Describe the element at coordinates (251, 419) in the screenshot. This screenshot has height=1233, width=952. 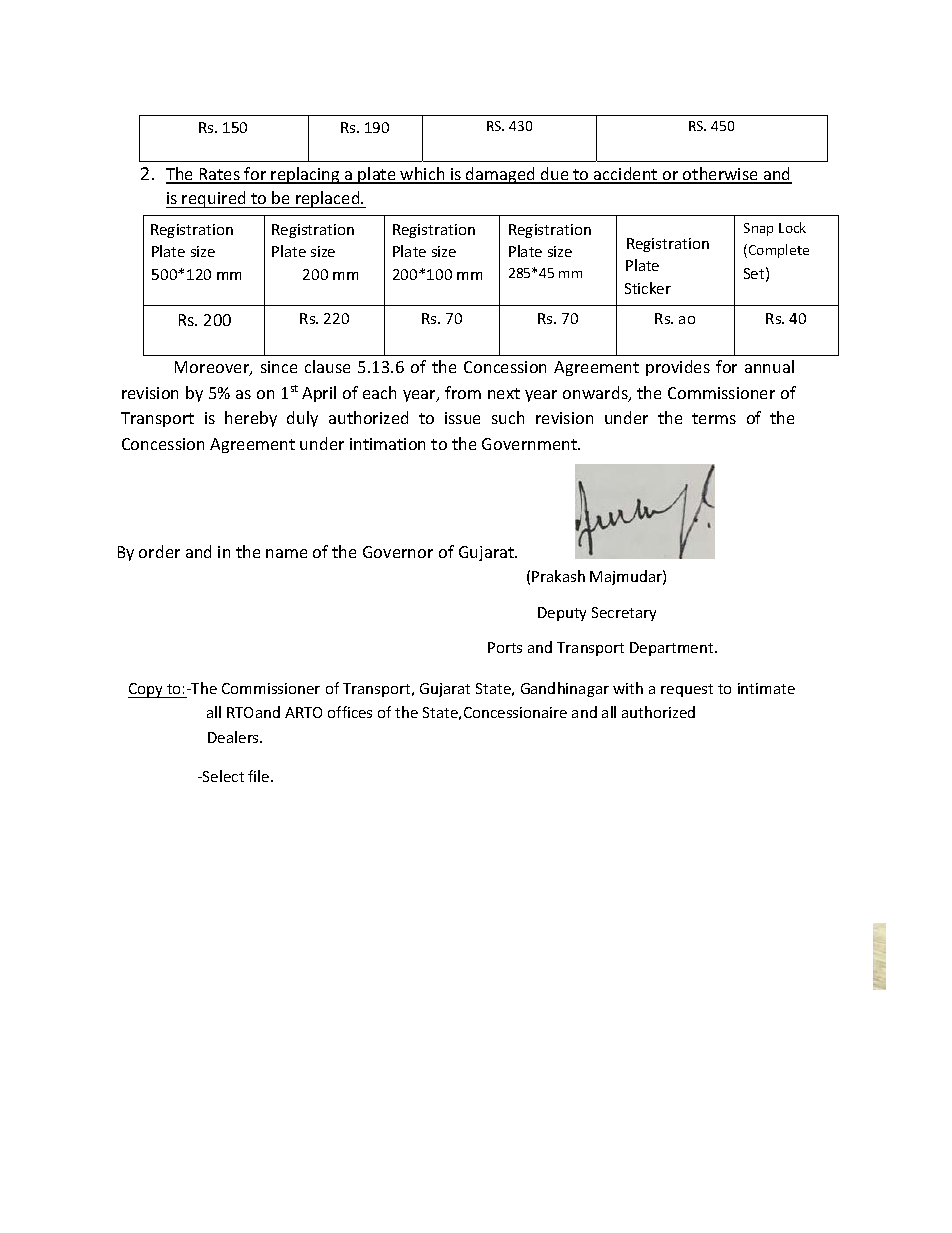
I see `hereby` at that location.
